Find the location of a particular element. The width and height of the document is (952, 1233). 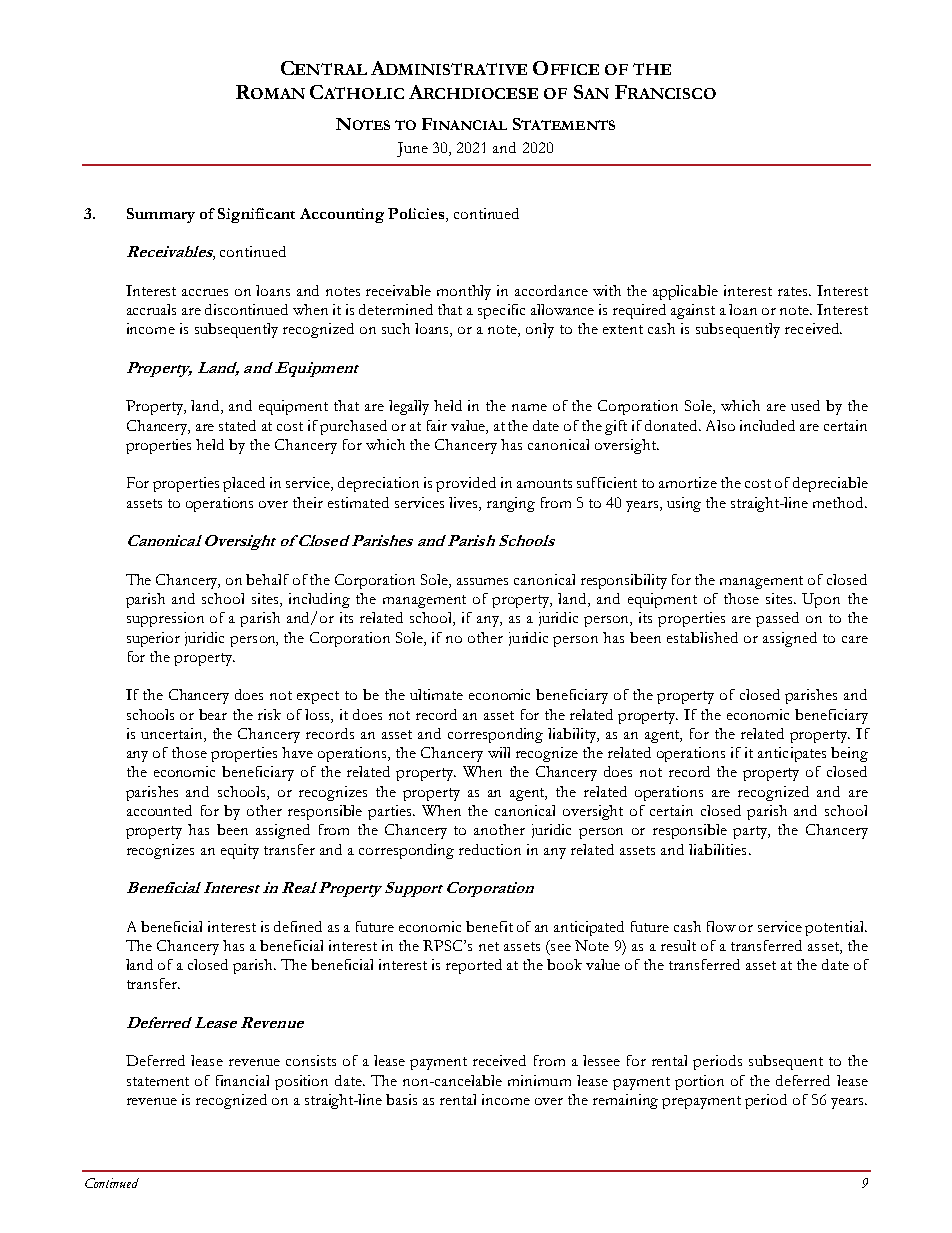

will is located at coordinates (499, 752).
